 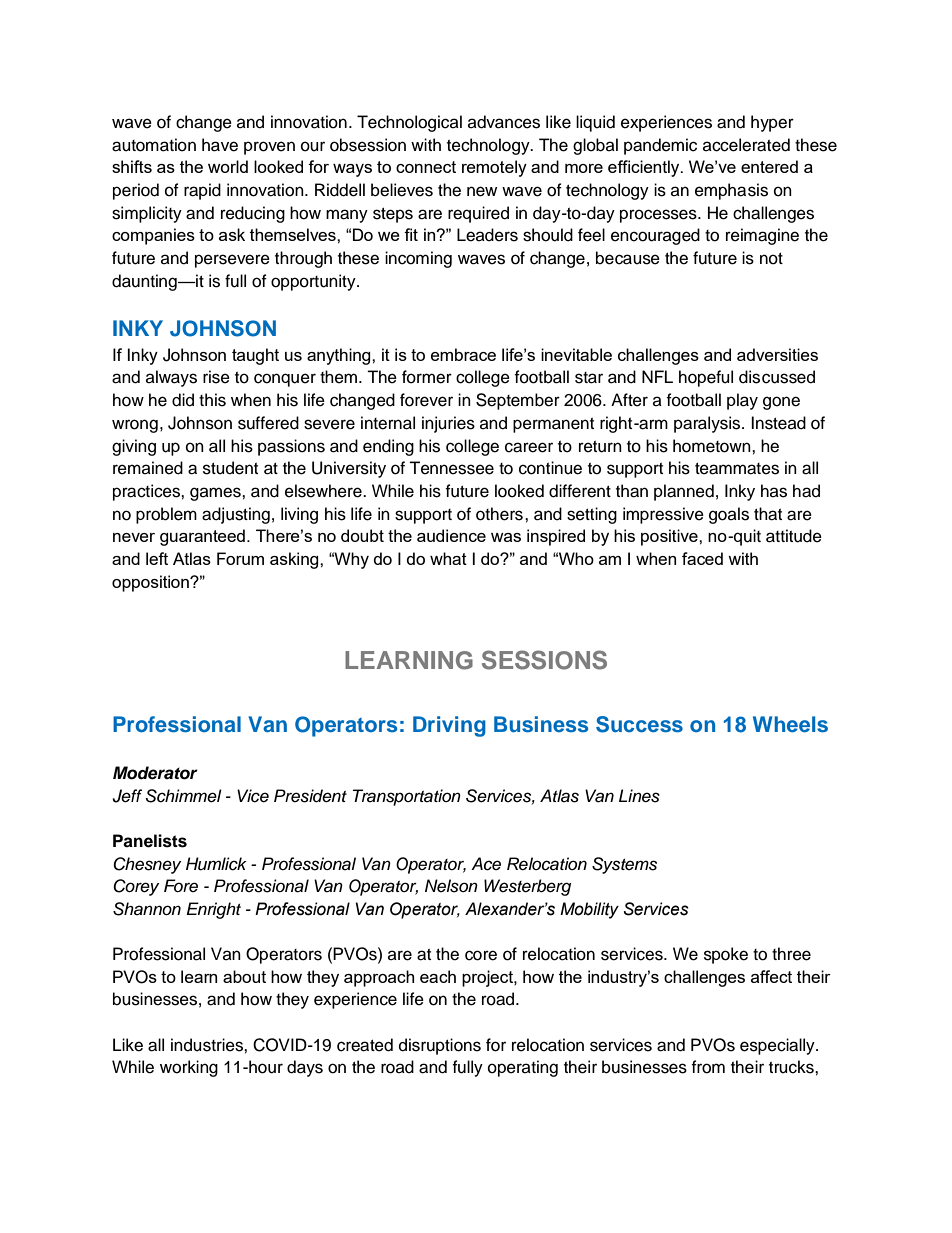 What do you see at coordinates (151, 583) in the screenshot?
I see `opposition` at bounding box center [151, 583].
